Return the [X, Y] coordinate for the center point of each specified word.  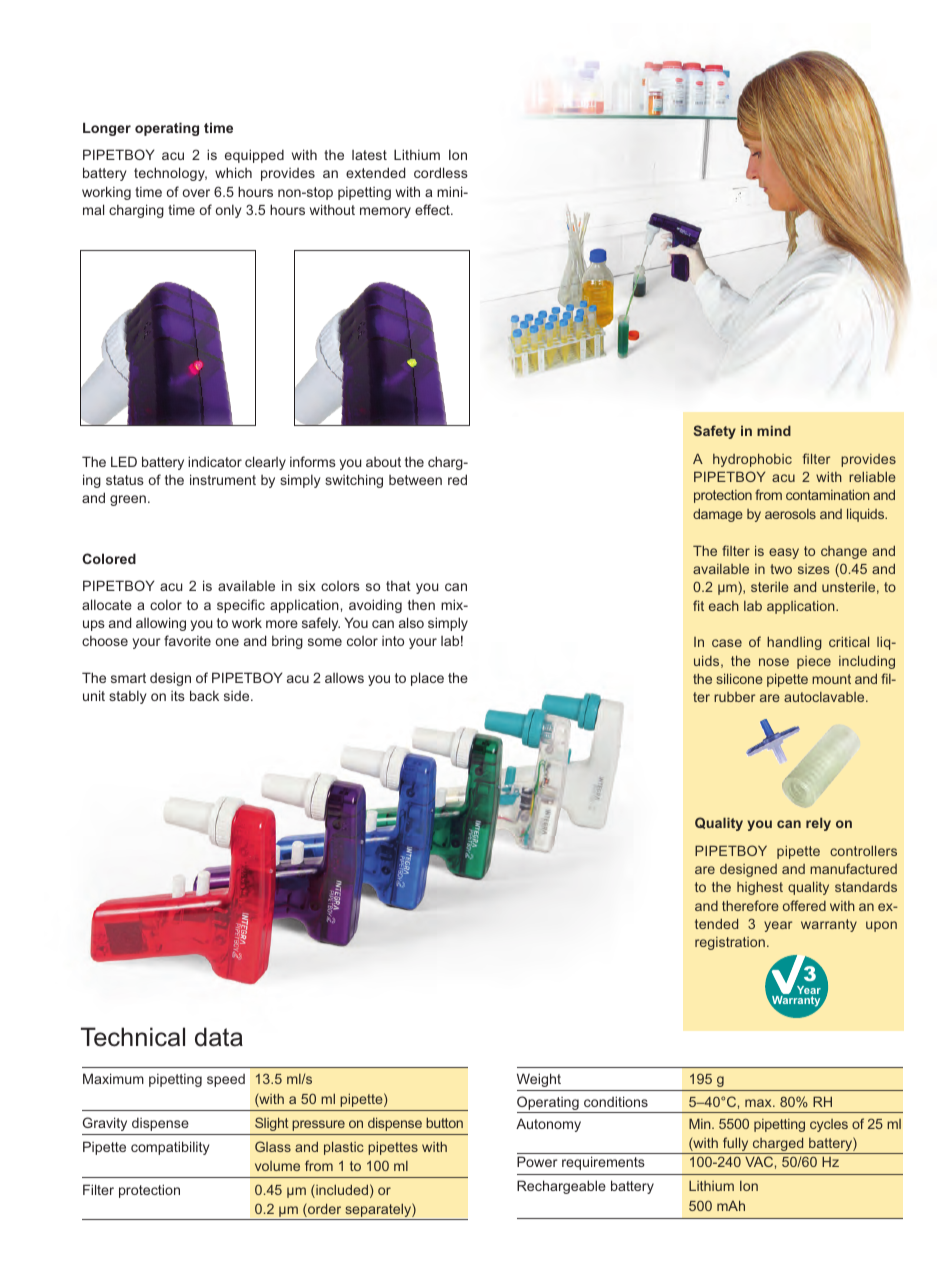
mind [774, 430]
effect [433, 209]
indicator [215, 461]
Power [537, 1161]
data [219, 1037]
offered [804, 905]
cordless [441, 172]
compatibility [170, 1148]
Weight [539, 1080]
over [196, 193]
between [415, 480]
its [178, 696]
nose [774, 662]
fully [736, 1145]
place [427, 679]
